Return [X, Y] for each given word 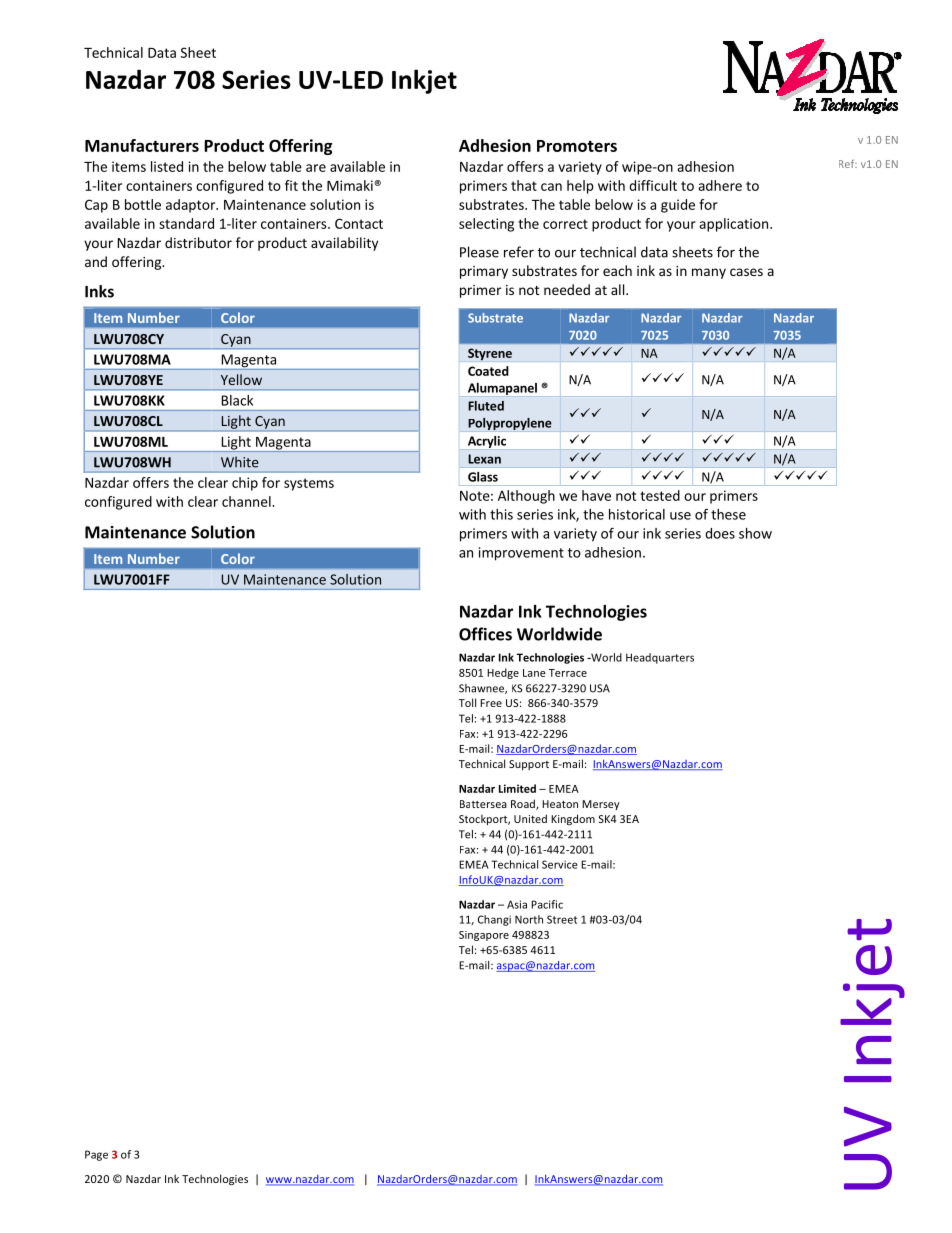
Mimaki [350, 185]
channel [247, 501]
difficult [653, 185]
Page [96, 1155]
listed [167, 166]
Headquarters [660, 658]
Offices [485, 634]
